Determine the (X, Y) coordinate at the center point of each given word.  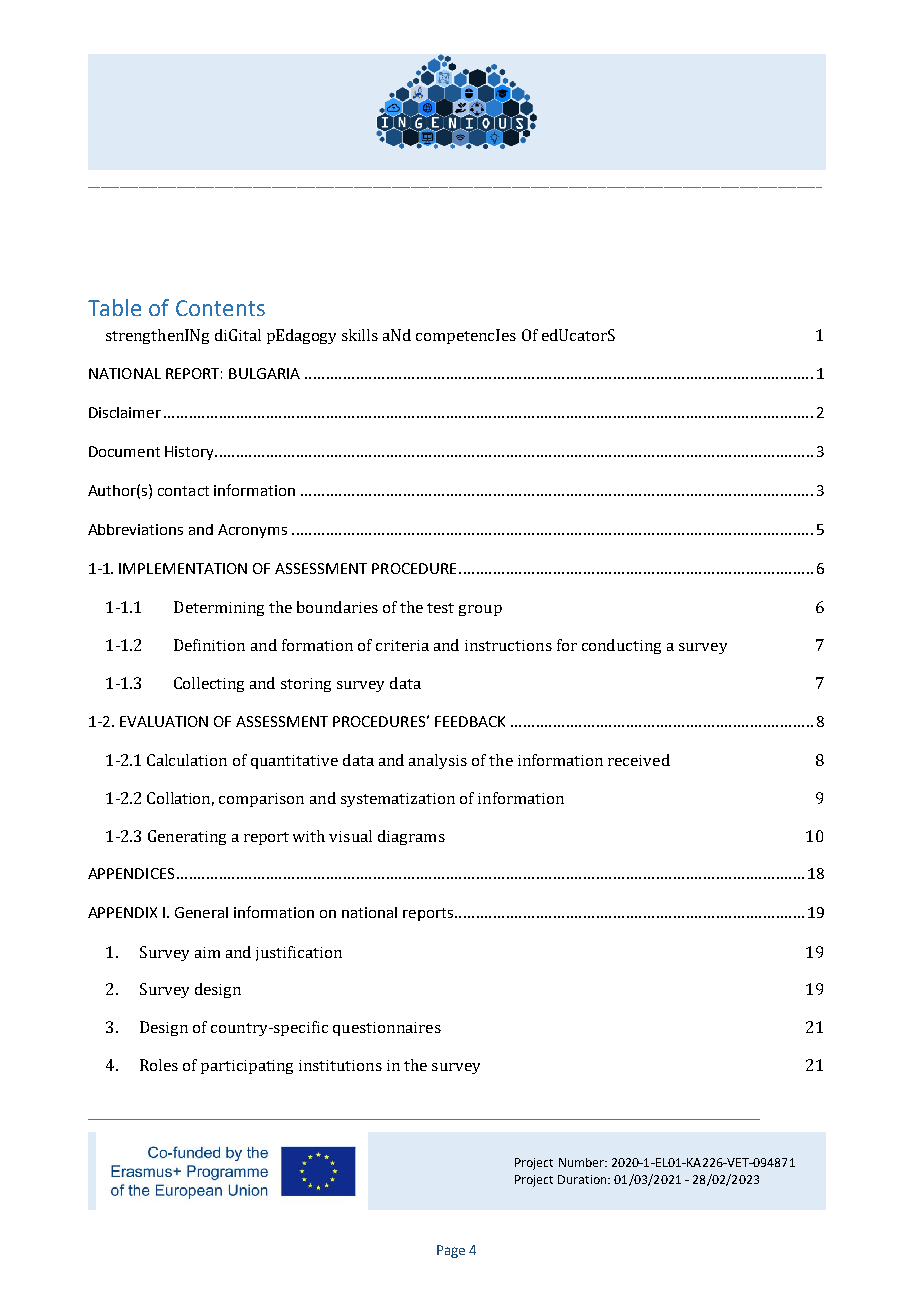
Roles (159, 1065)
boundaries (337, 607)
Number (582, 1162)
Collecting (209, 684)
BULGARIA (264, 373)
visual (350, 836)
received (639, 760)
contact (183, 491)
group (480, 610)
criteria (402, 645)
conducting (621, 646)
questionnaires (387, 1029)
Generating (187, 837)
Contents (220, 308)
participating (247, 1067)
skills (360, 335)
